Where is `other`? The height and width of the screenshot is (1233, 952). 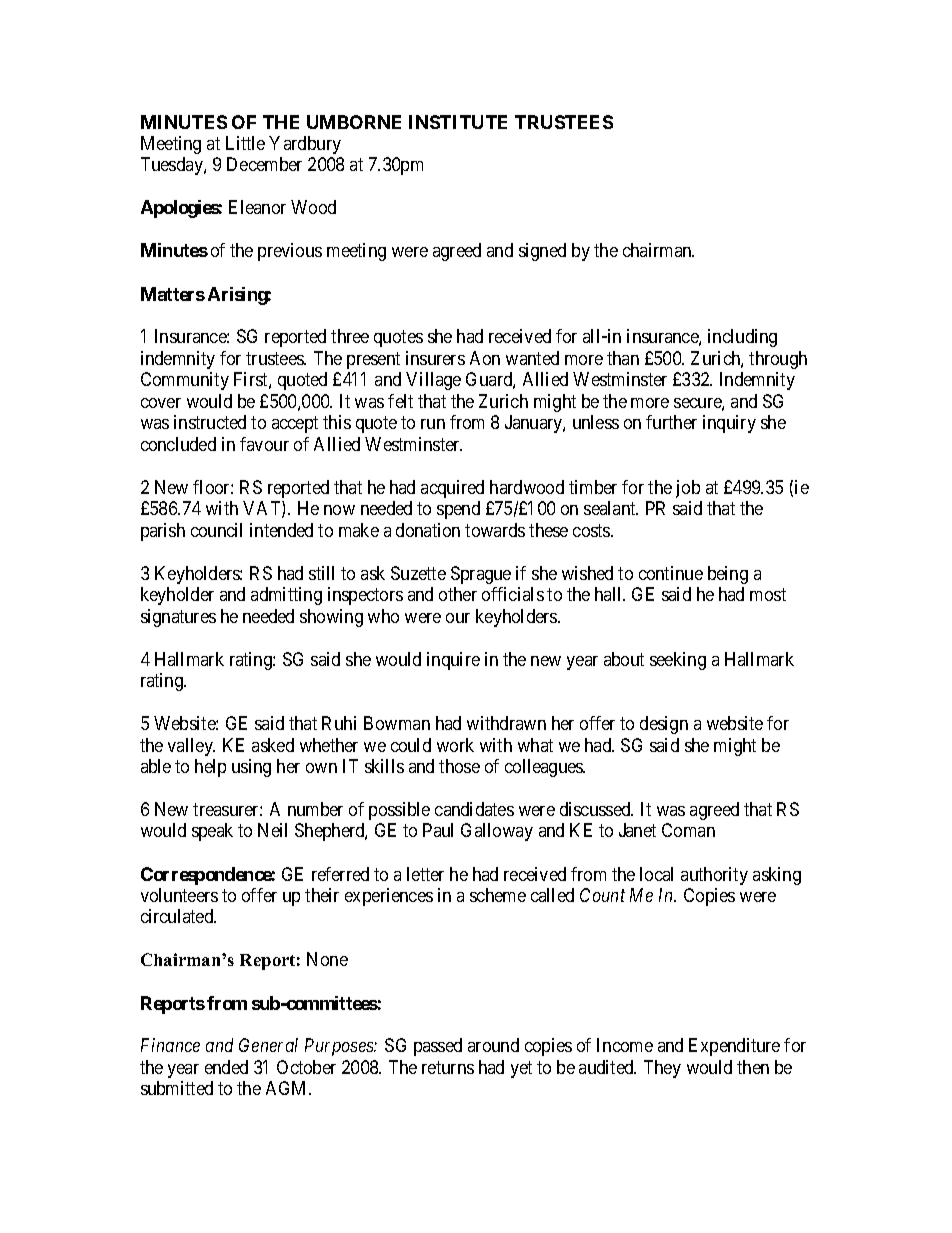
other is located at coordinates (458, 594).
